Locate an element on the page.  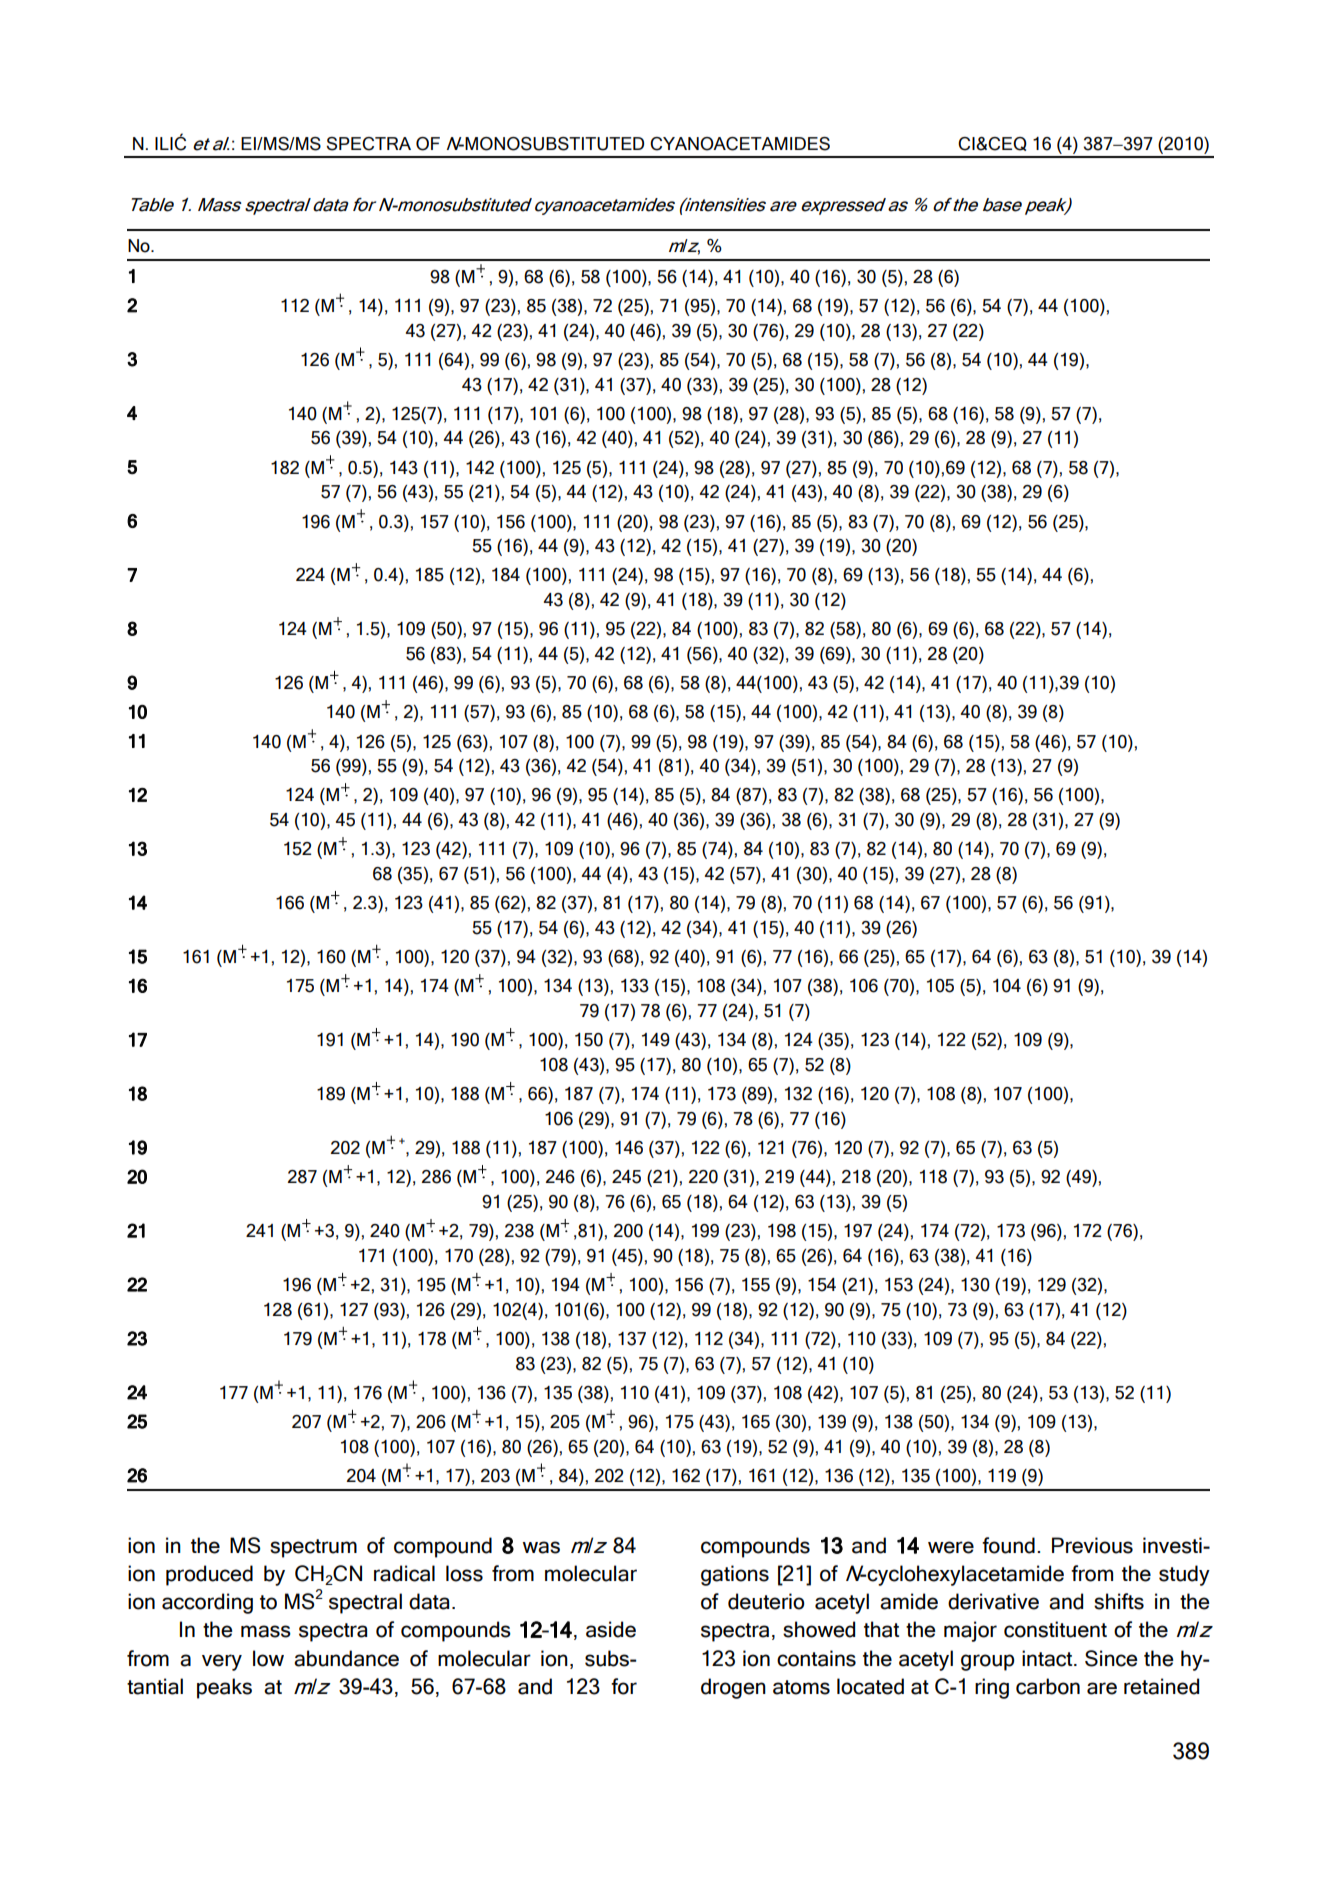
constituent is located at coordinates (1055, 1629).
